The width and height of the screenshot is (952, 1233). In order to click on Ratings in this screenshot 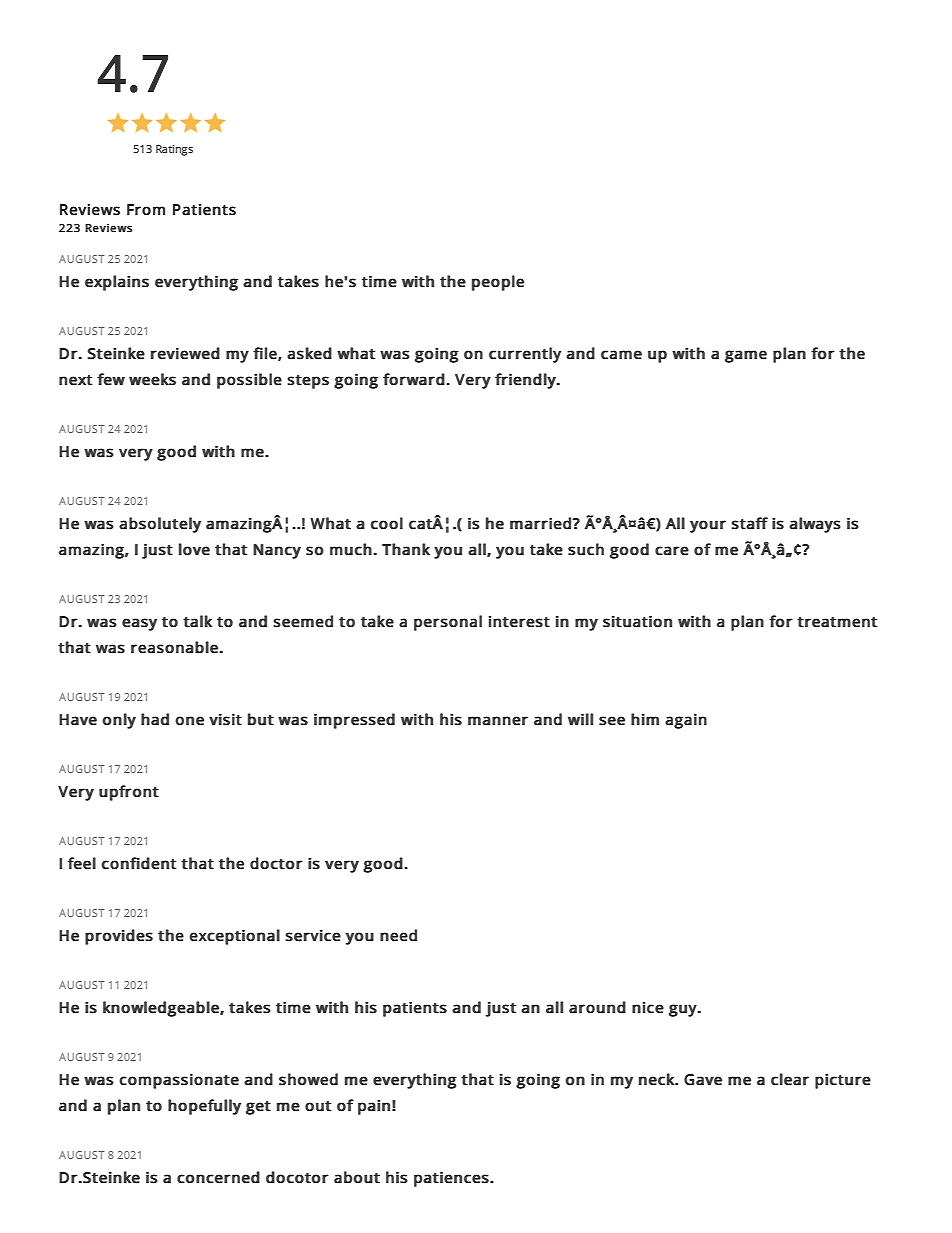, I will do `click(174, 150)`.
